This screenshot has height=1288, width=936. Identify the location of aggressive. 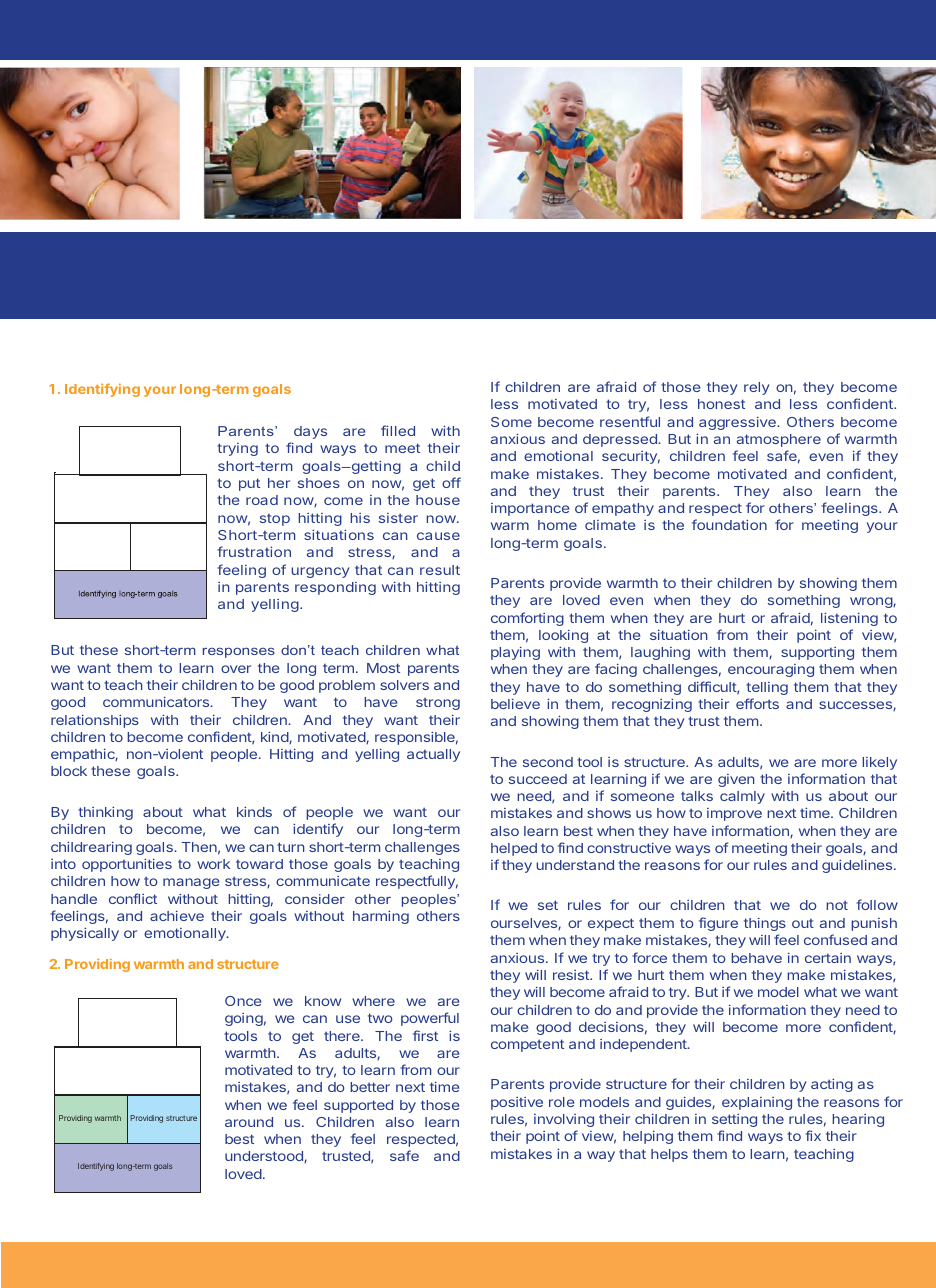
(738, 423).
